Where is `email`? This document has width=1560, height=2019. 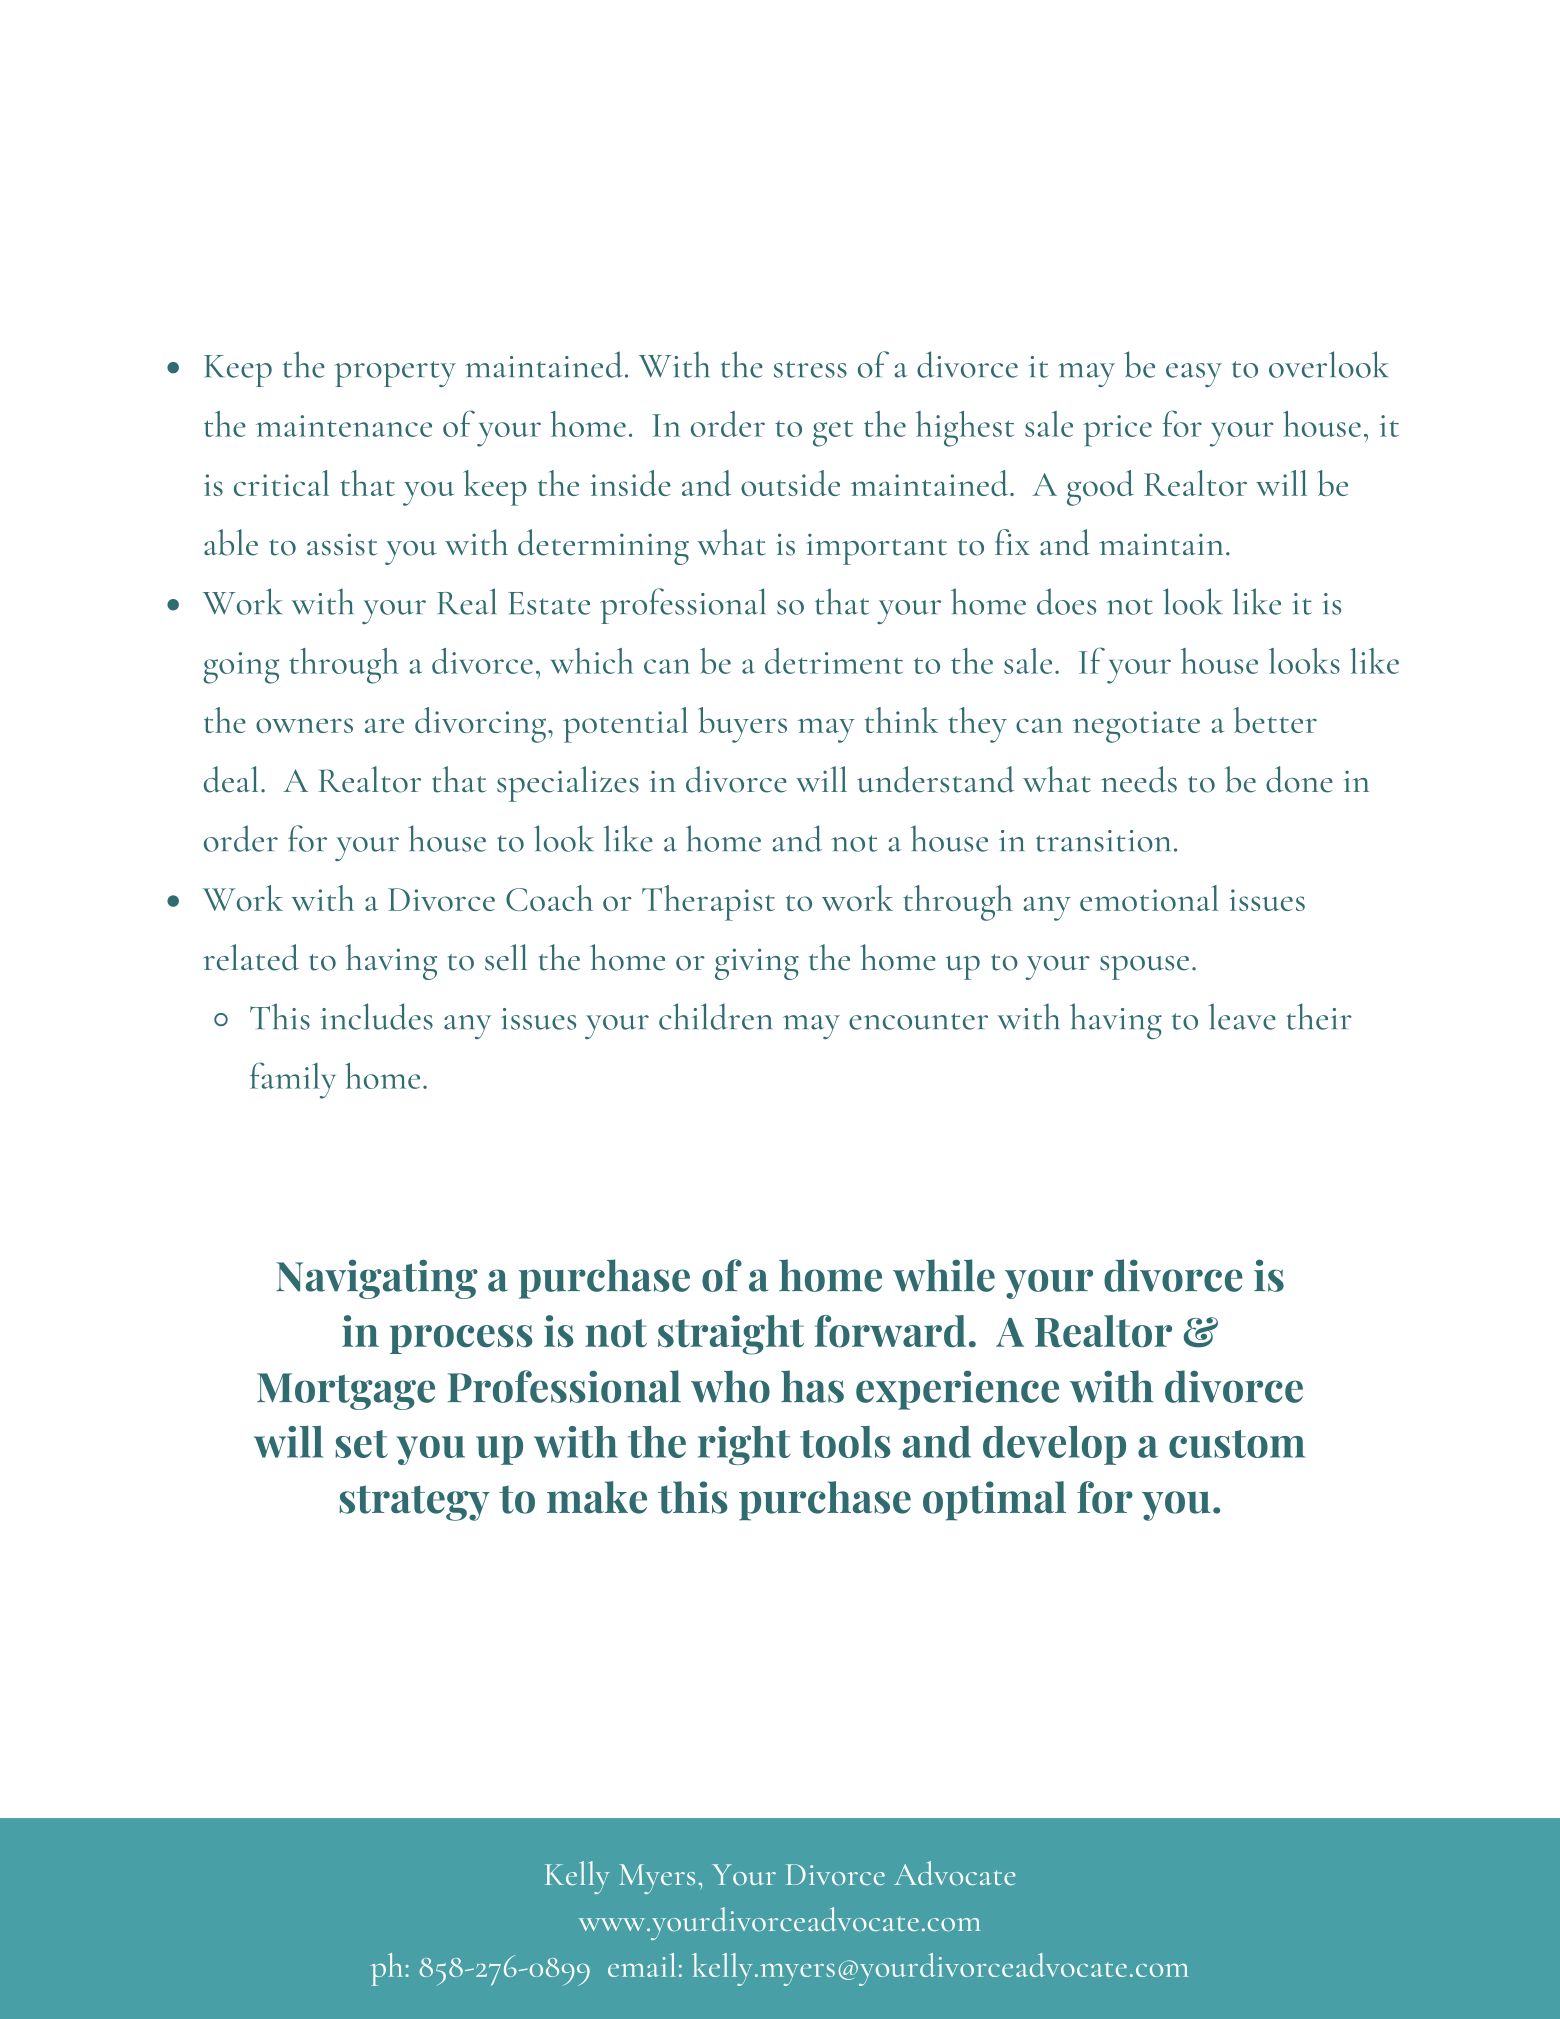 email is located at coordinates (642, 1965).
